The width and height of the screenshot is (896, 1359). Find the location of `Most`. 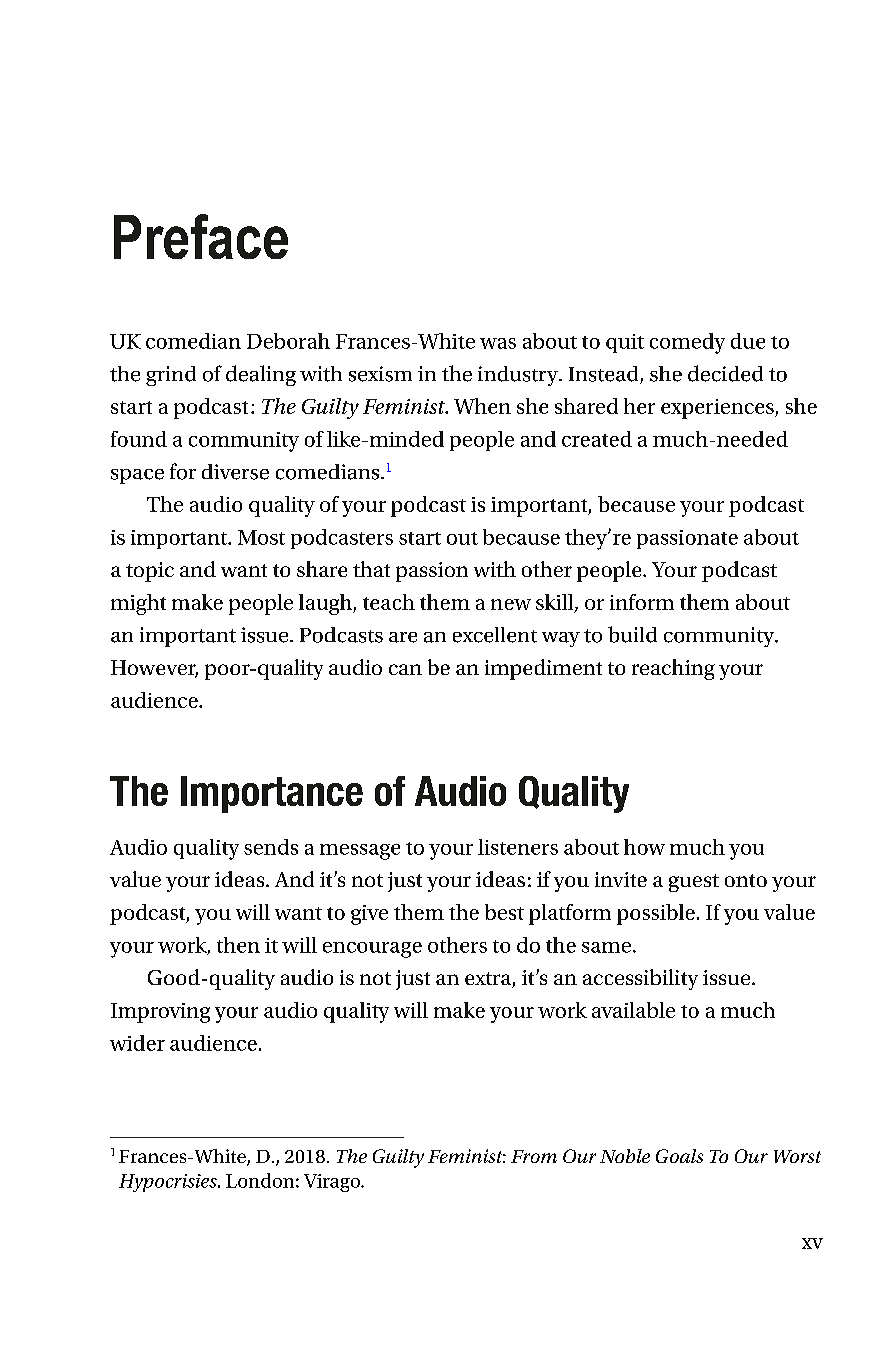

Most is located at coordinates (261, 537).
